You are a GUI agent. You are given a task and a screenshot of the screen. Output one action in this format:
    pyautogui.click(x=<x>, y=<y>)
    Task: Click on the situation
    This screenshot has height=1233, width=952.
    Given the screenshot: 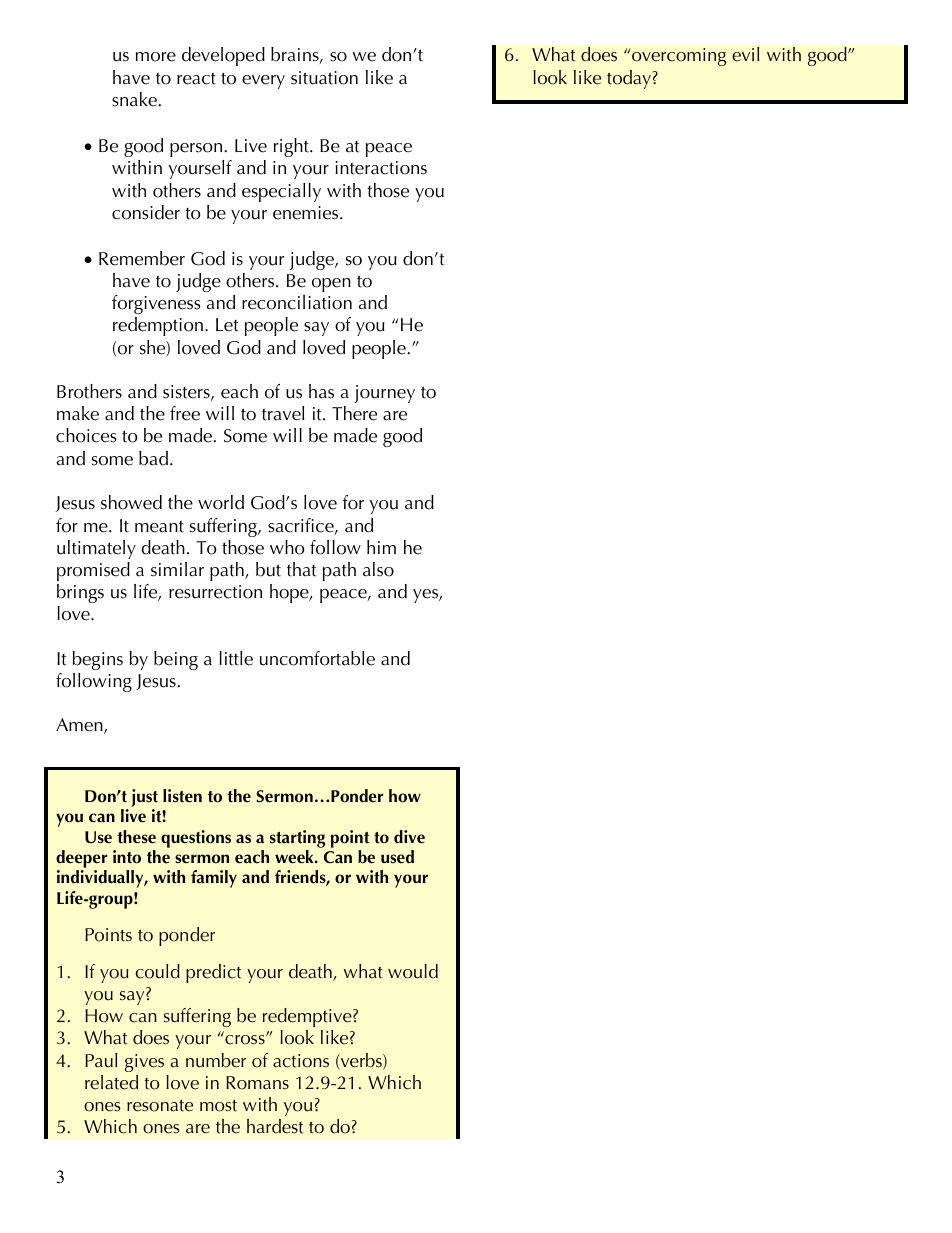 What is the action you would take?
    pyautogui.click(x=324, y=78)
